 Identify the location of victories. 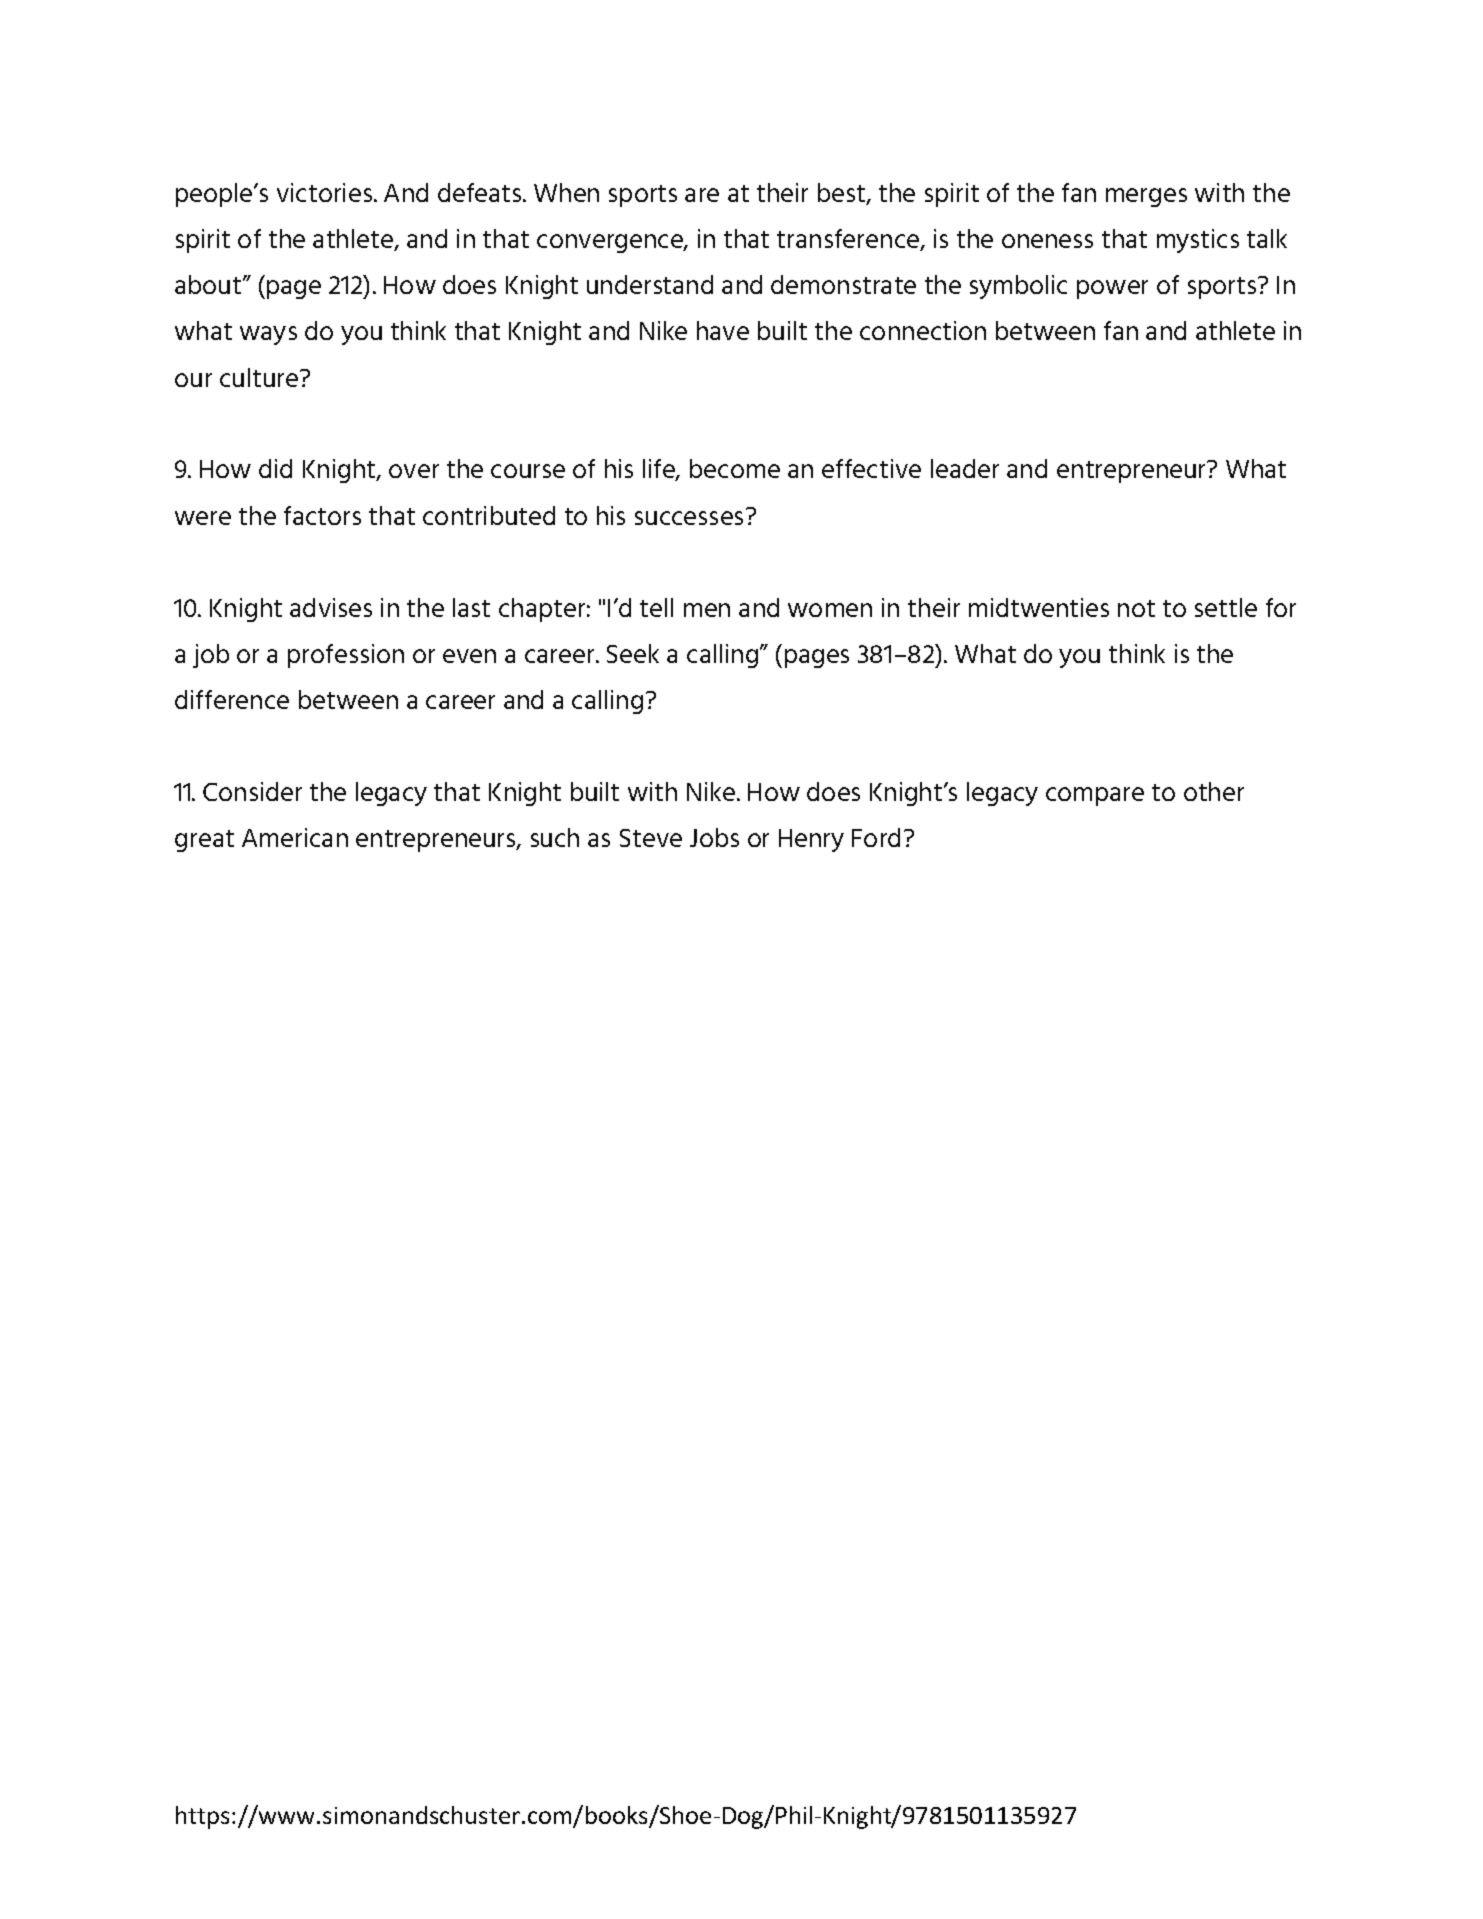
(326, 192).
